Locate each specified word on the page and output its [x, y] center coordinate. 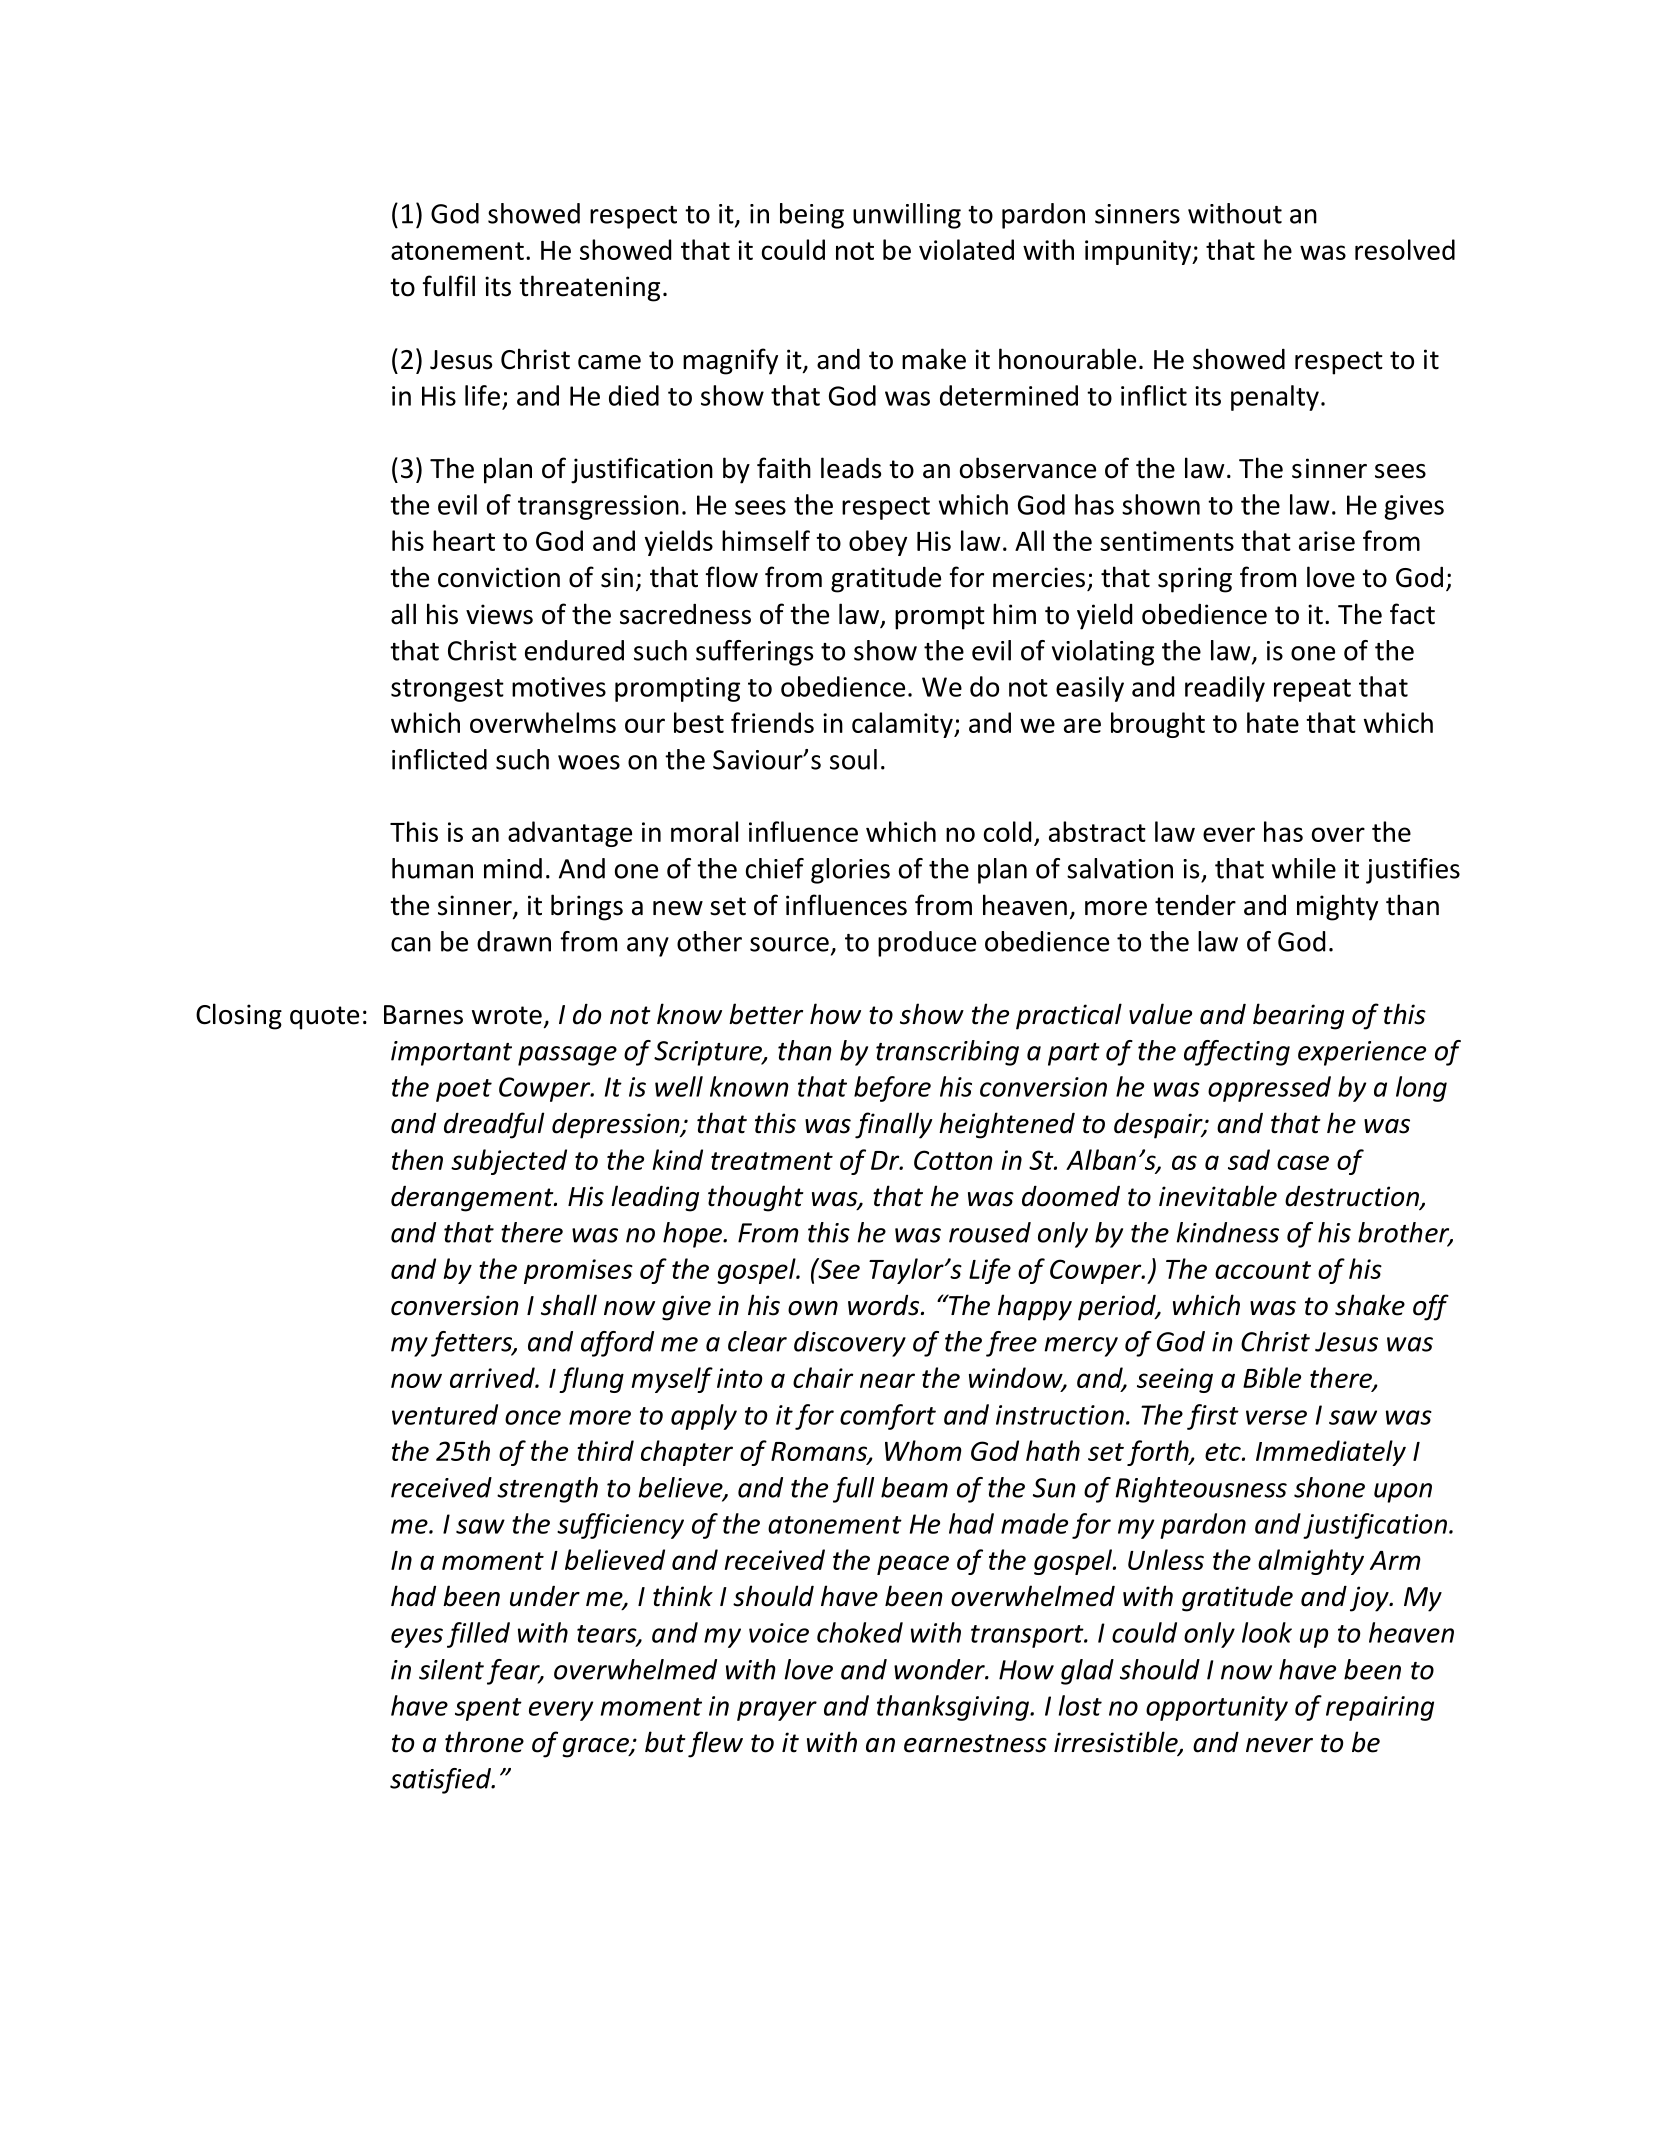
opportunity [1217, 1708]
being [812, 216]
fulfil [449, 286]
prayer [777, 1711]
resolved [1405, 249]
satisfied [441, 1781]
